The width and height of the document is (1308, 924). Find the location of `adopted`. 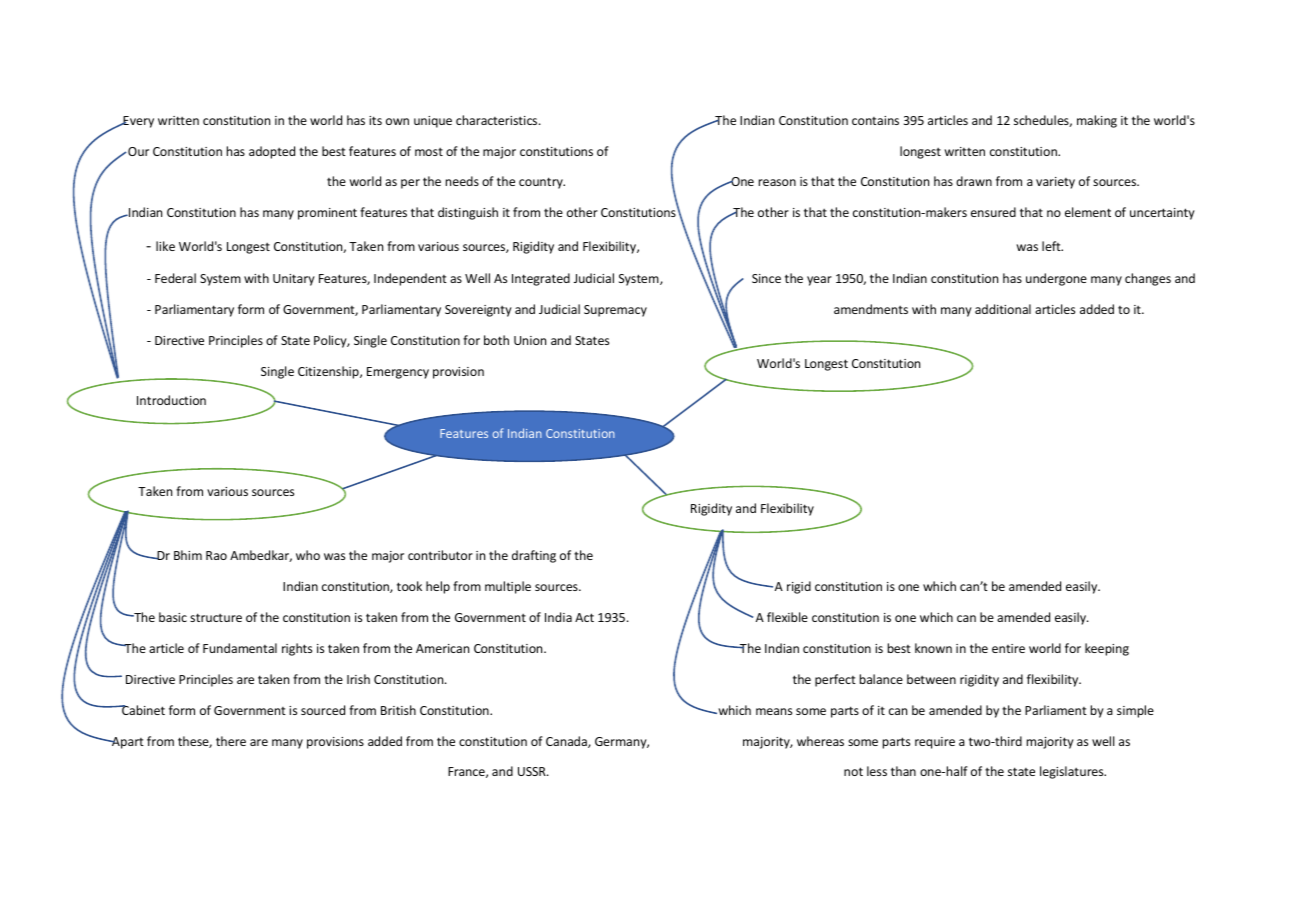

adopted is located at coordinates (272, 152).
